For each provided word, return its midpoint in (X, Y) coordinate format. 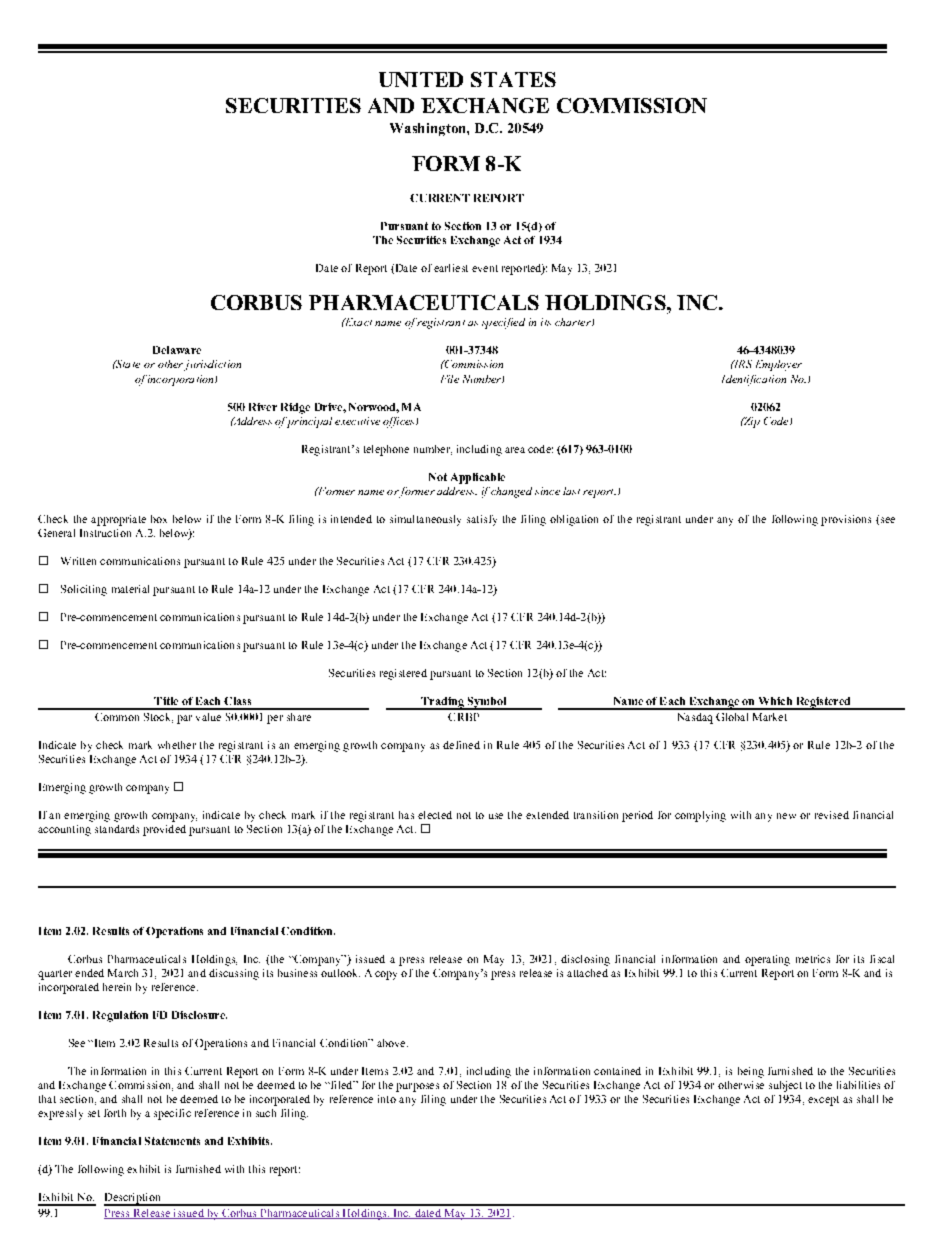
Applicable (478, 478)
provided (164, 830)
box (159, 519)
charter (574, 322)
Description (133, 1199)
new (786, 816)
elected (435, 815)
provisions (846, 520)
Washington (429, 129)
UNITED (421, 79)
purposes (417, 1087)
